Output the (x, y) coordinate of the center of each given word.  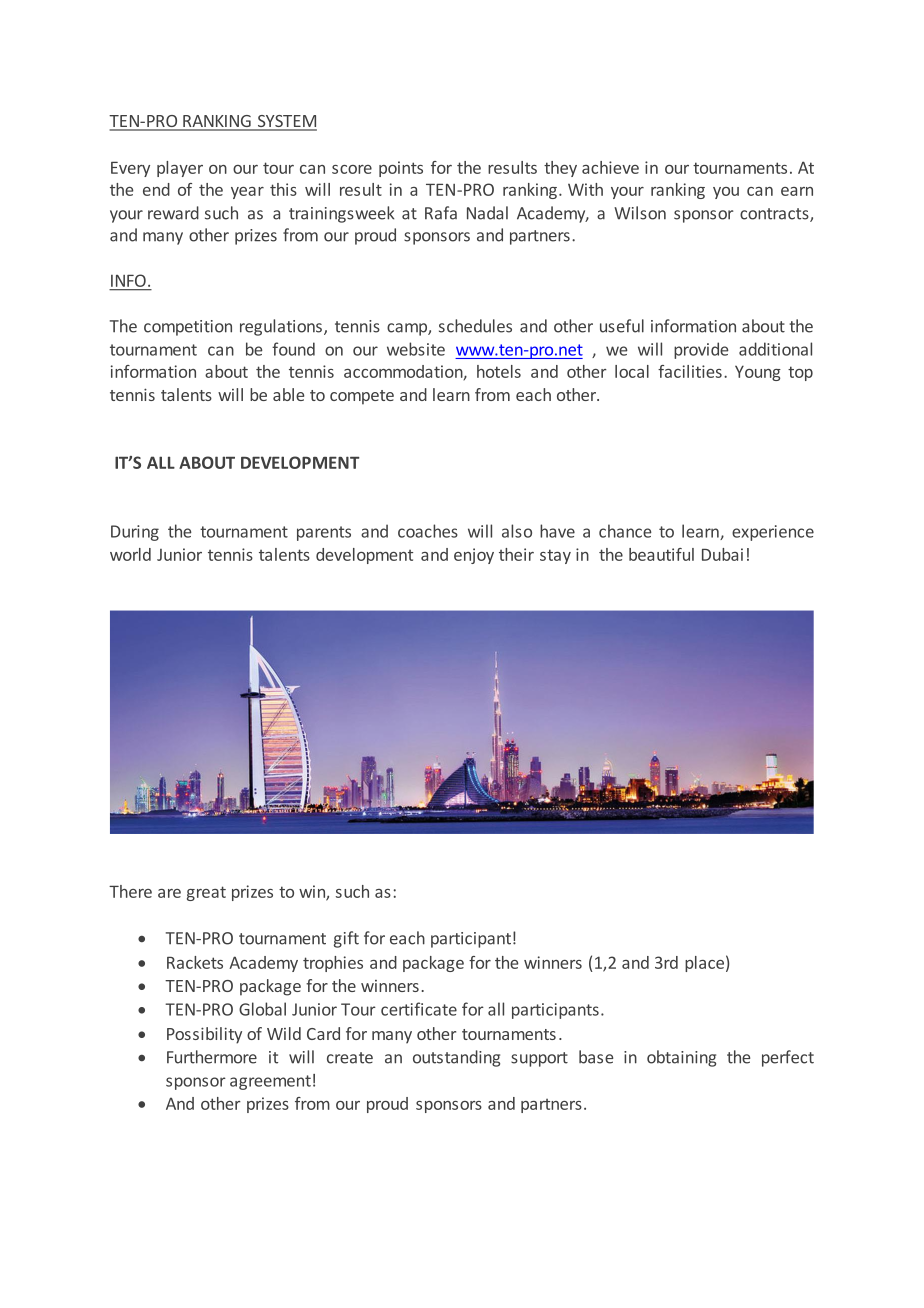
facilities (690, 371)
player (180, 169)
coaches (428, 531)
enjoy (474, 556)
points (401, 169)
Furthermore (212, 1057)
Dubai (722, 554)
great (206, 893)
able (288, 394)
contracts (775, 215)
